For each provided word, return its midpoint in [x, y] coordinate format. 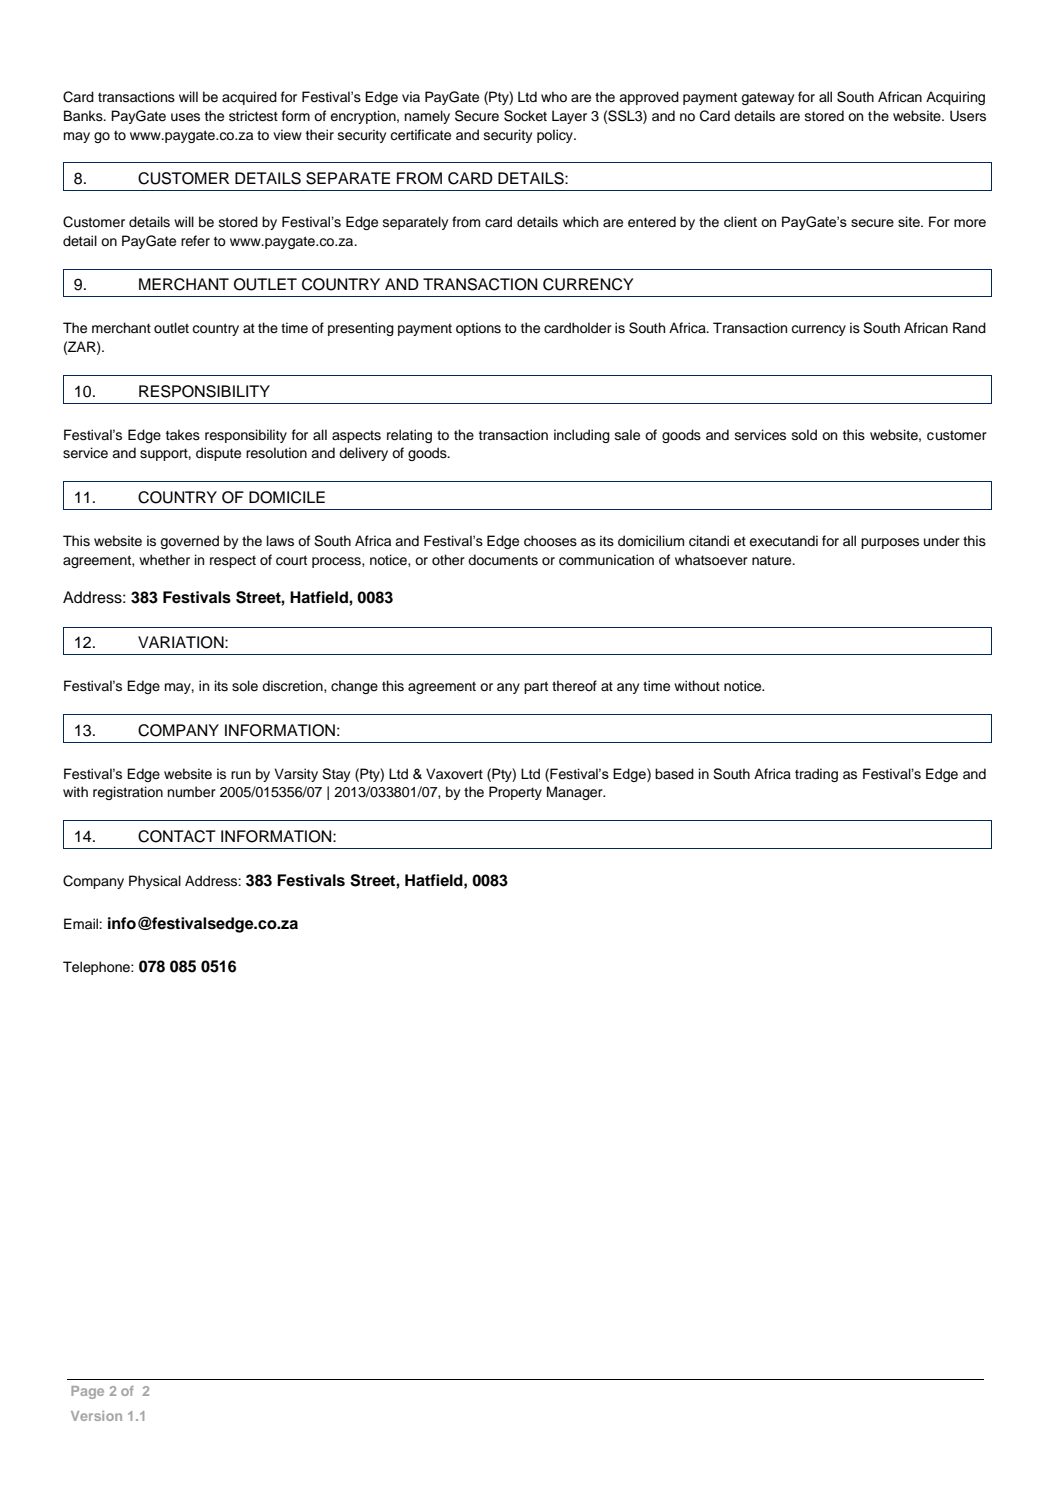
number [192, 792]
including [582, 436]
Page [87, 1392]
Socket [525, 116]
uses [185, 117]
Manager [576, 793]
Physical [155, 882]
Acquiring [955, 98]
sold [804, 435]
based [674, 774]
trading [816, 775]
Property [515, 793]
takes [183, 435]
